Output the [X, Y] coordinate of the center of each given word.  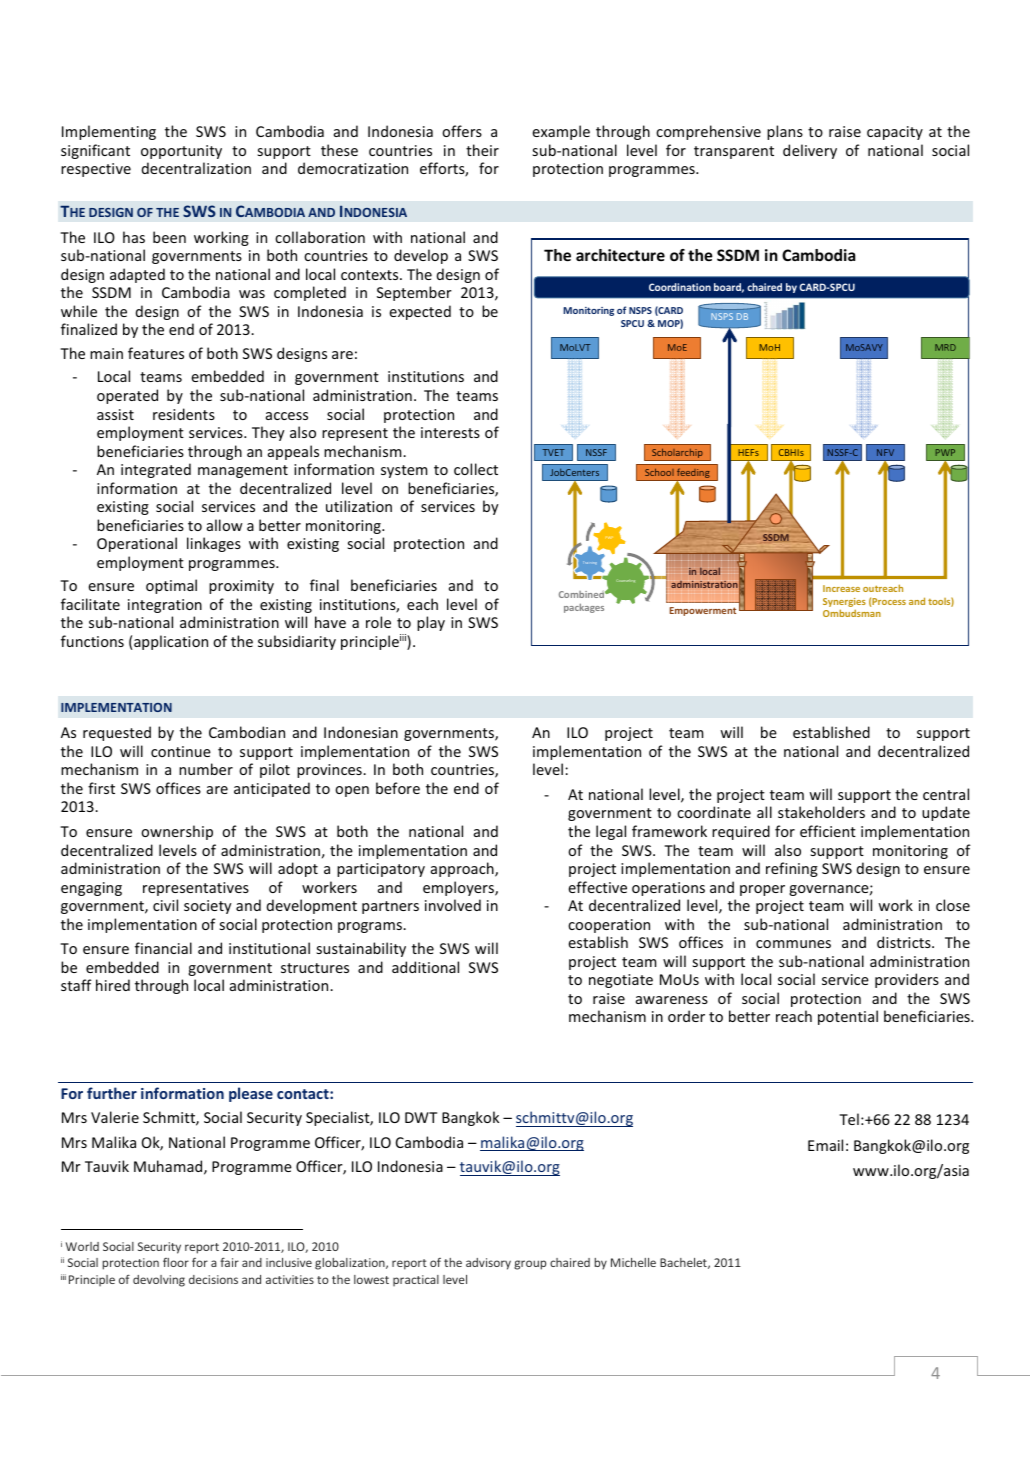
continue [181, 751]
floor [176, 1262]
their [482, 150]
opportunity [181, 152]
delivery [810, 151]
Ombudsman [852, 613]
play [431, 623]
